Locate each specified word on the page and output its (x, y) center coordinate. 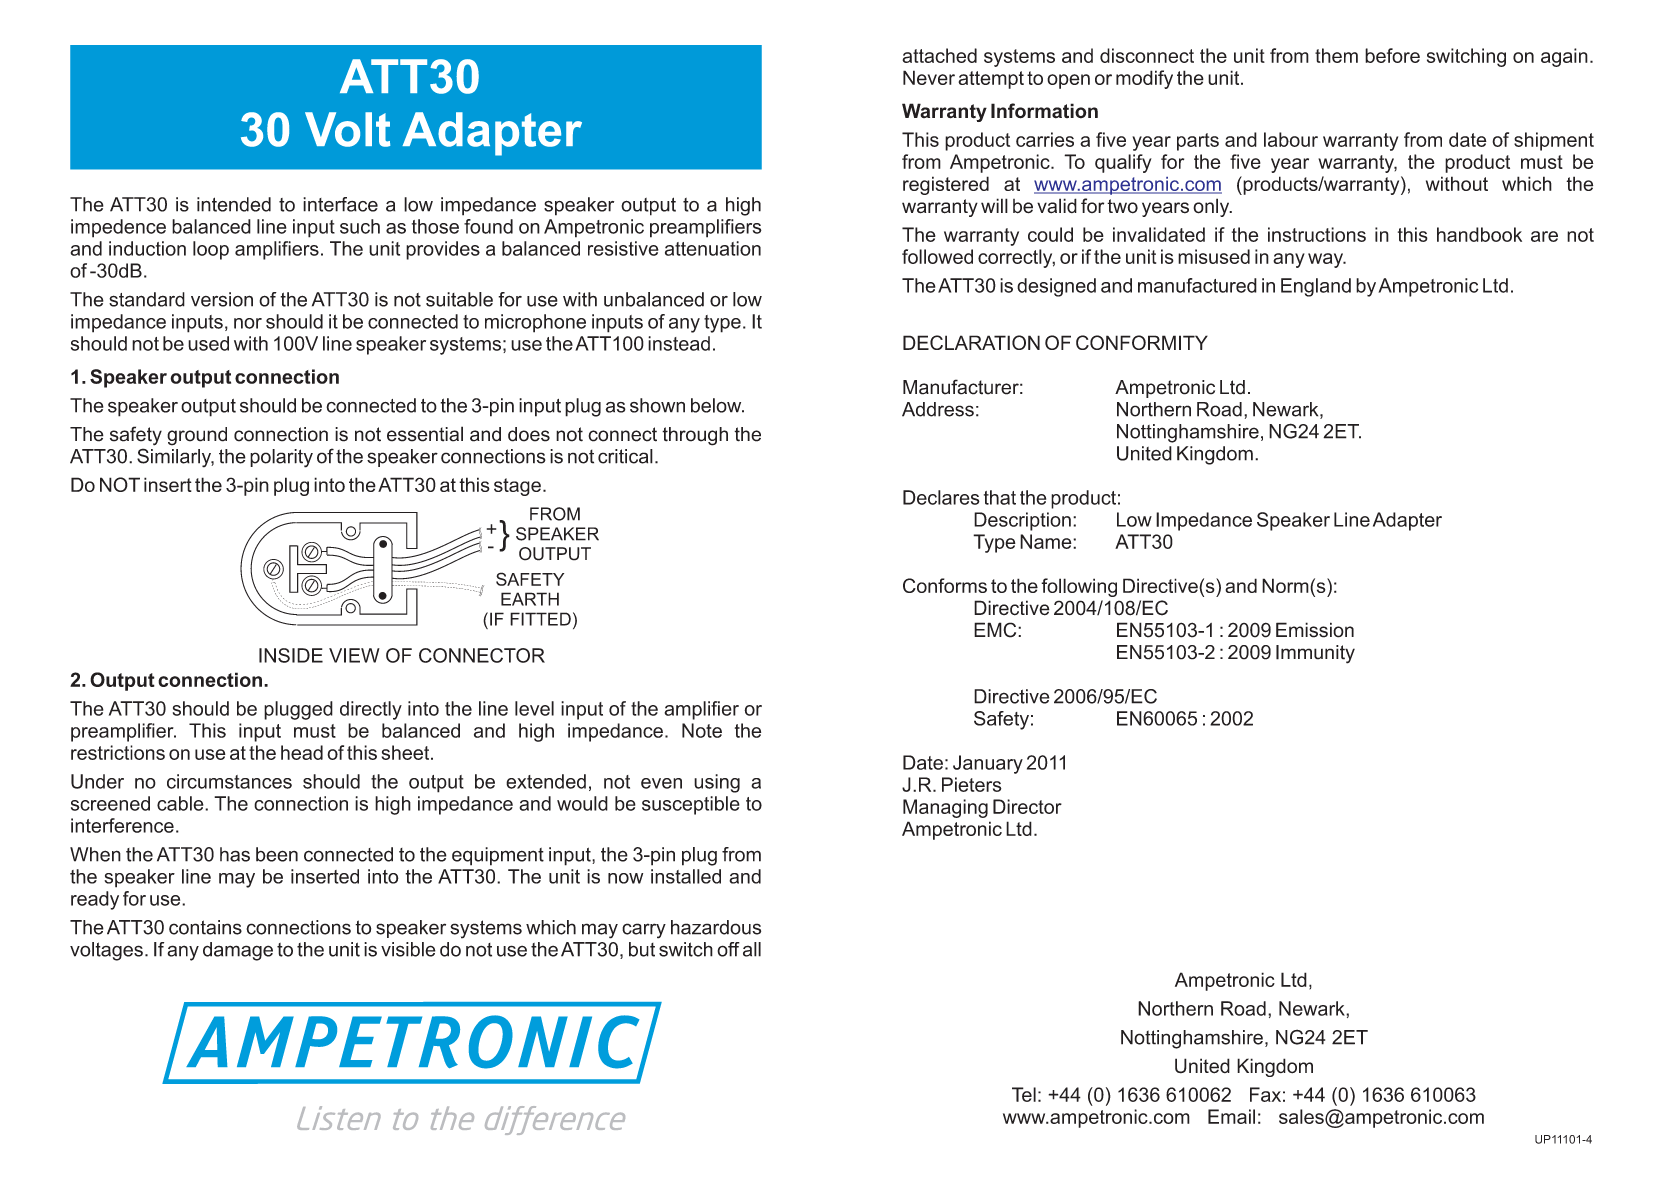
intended (234, 204)
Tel (1024, 1094)
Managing (945, 808)
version (222, 299)
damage (238, 951)
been (277, 854)
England (1316, 287)
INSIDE (291, 655)
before (1392, 55)
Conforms (945, 585)
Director (1027, 806)
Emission (1315, 630)
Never (929, 77)
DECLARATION (971, 342)
